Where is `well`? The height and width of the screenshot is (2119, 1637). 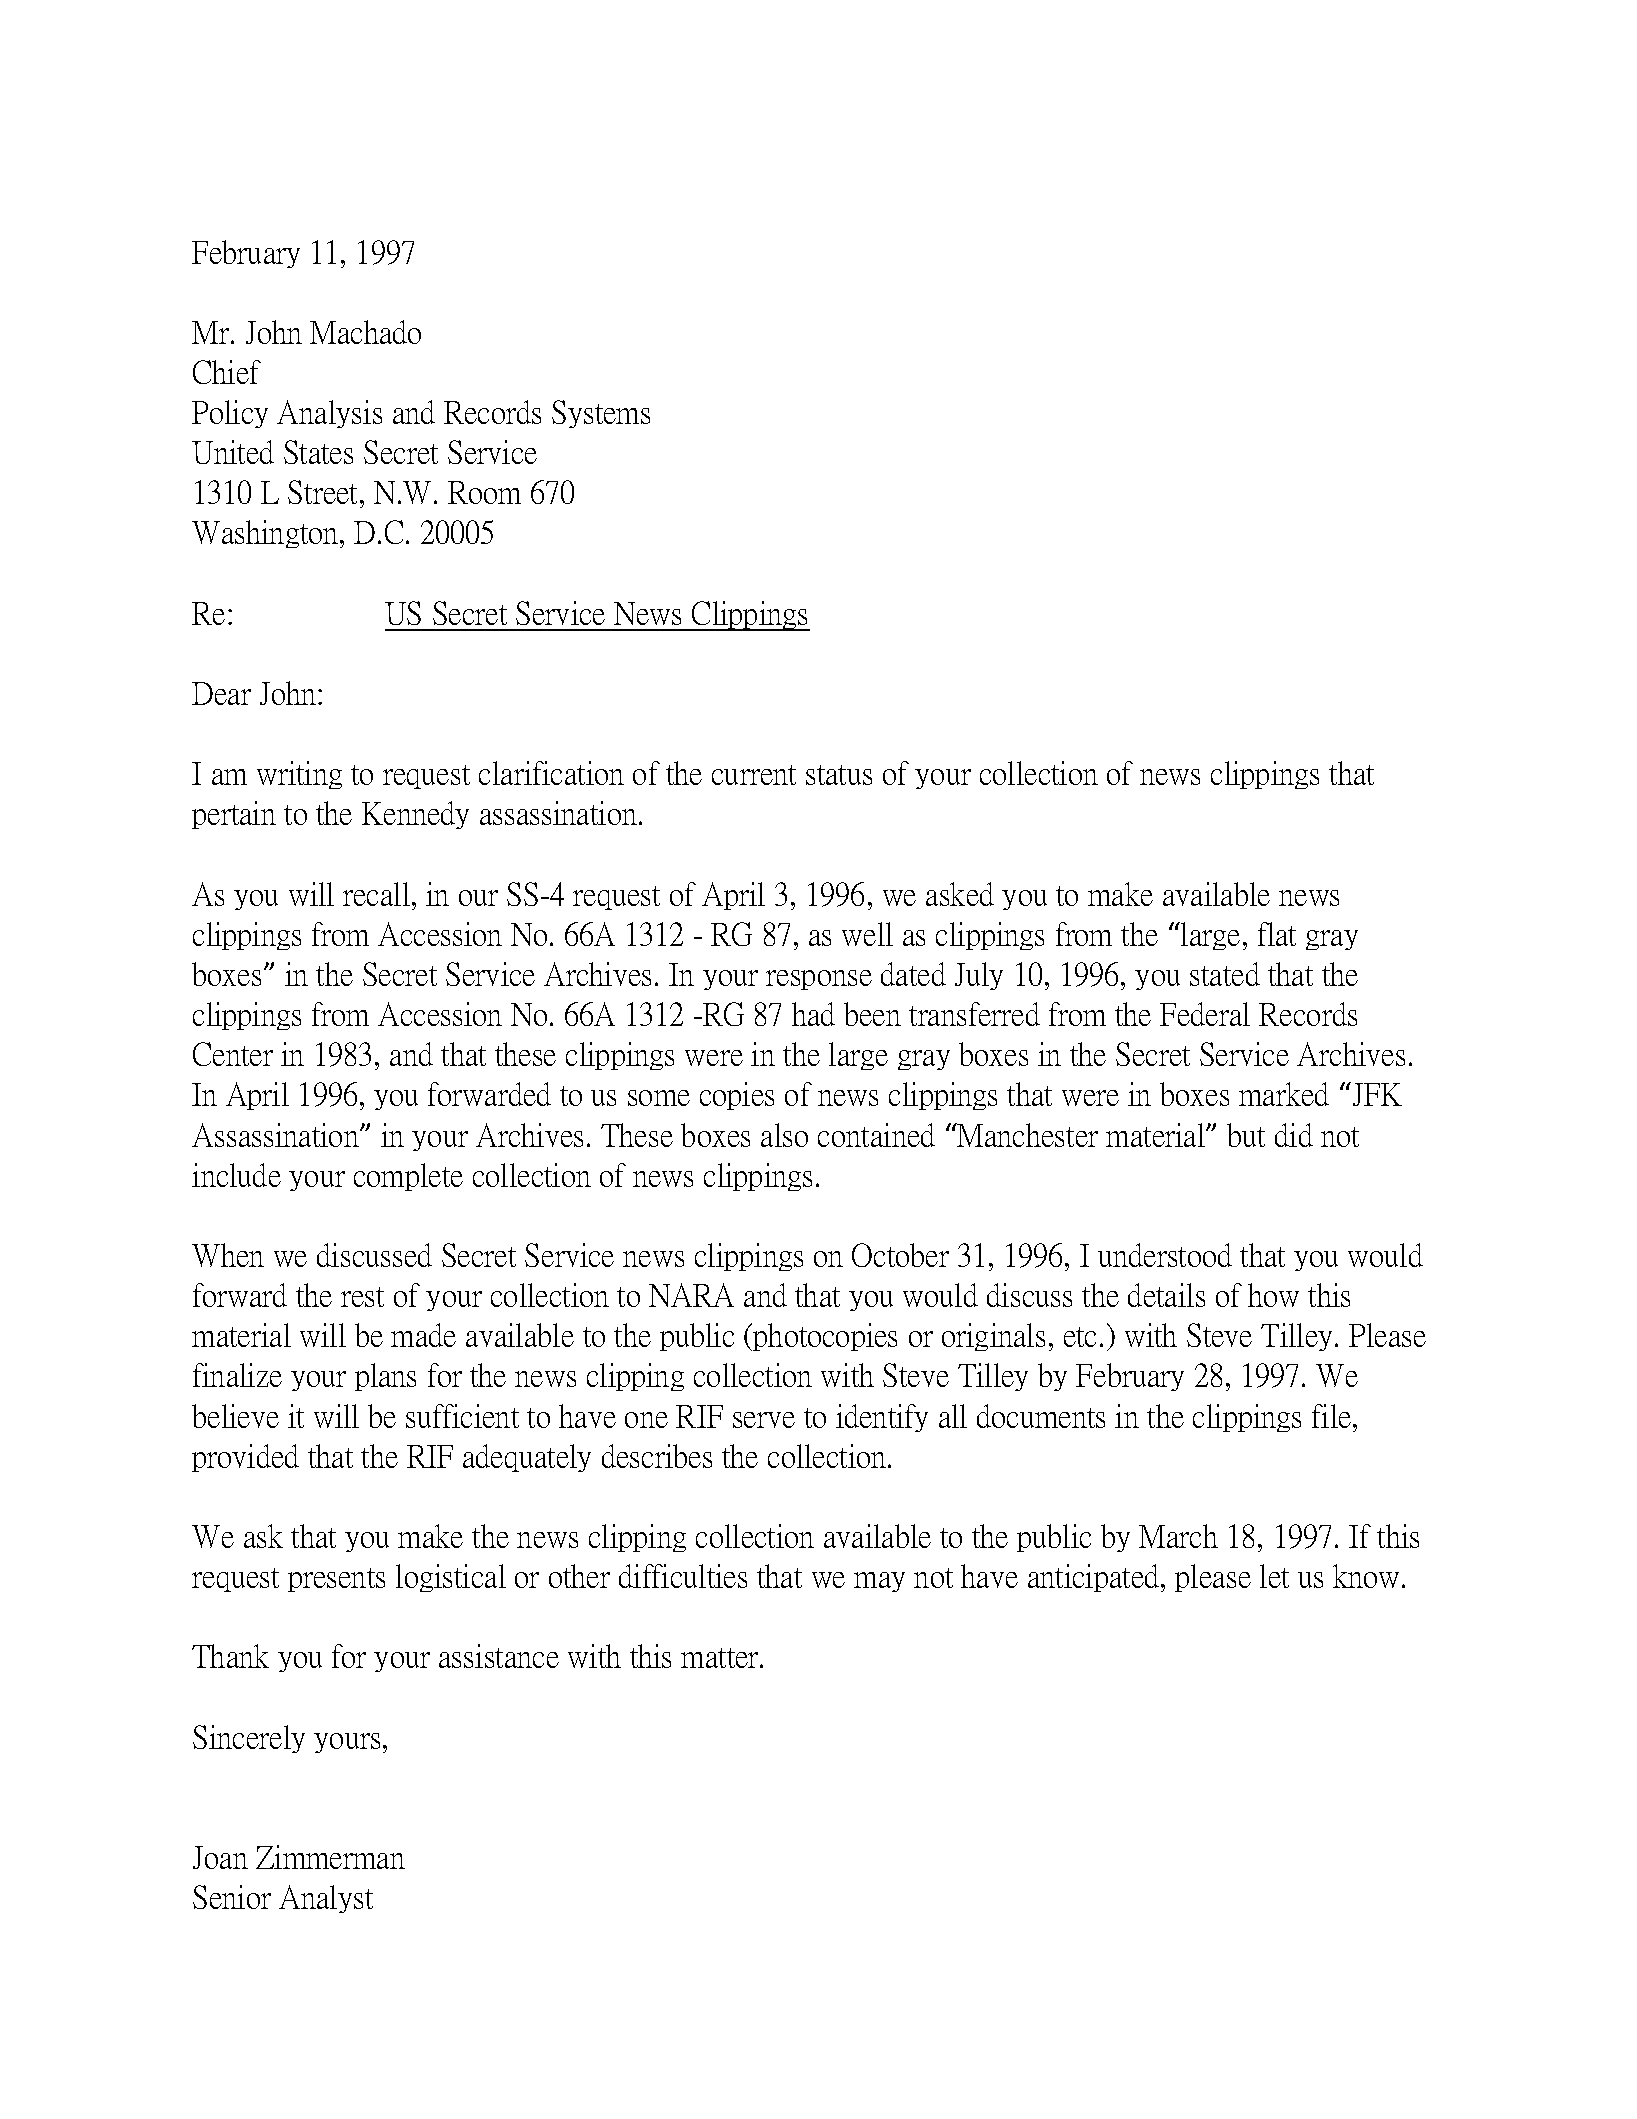 well is located at coordinates (867, 934).
